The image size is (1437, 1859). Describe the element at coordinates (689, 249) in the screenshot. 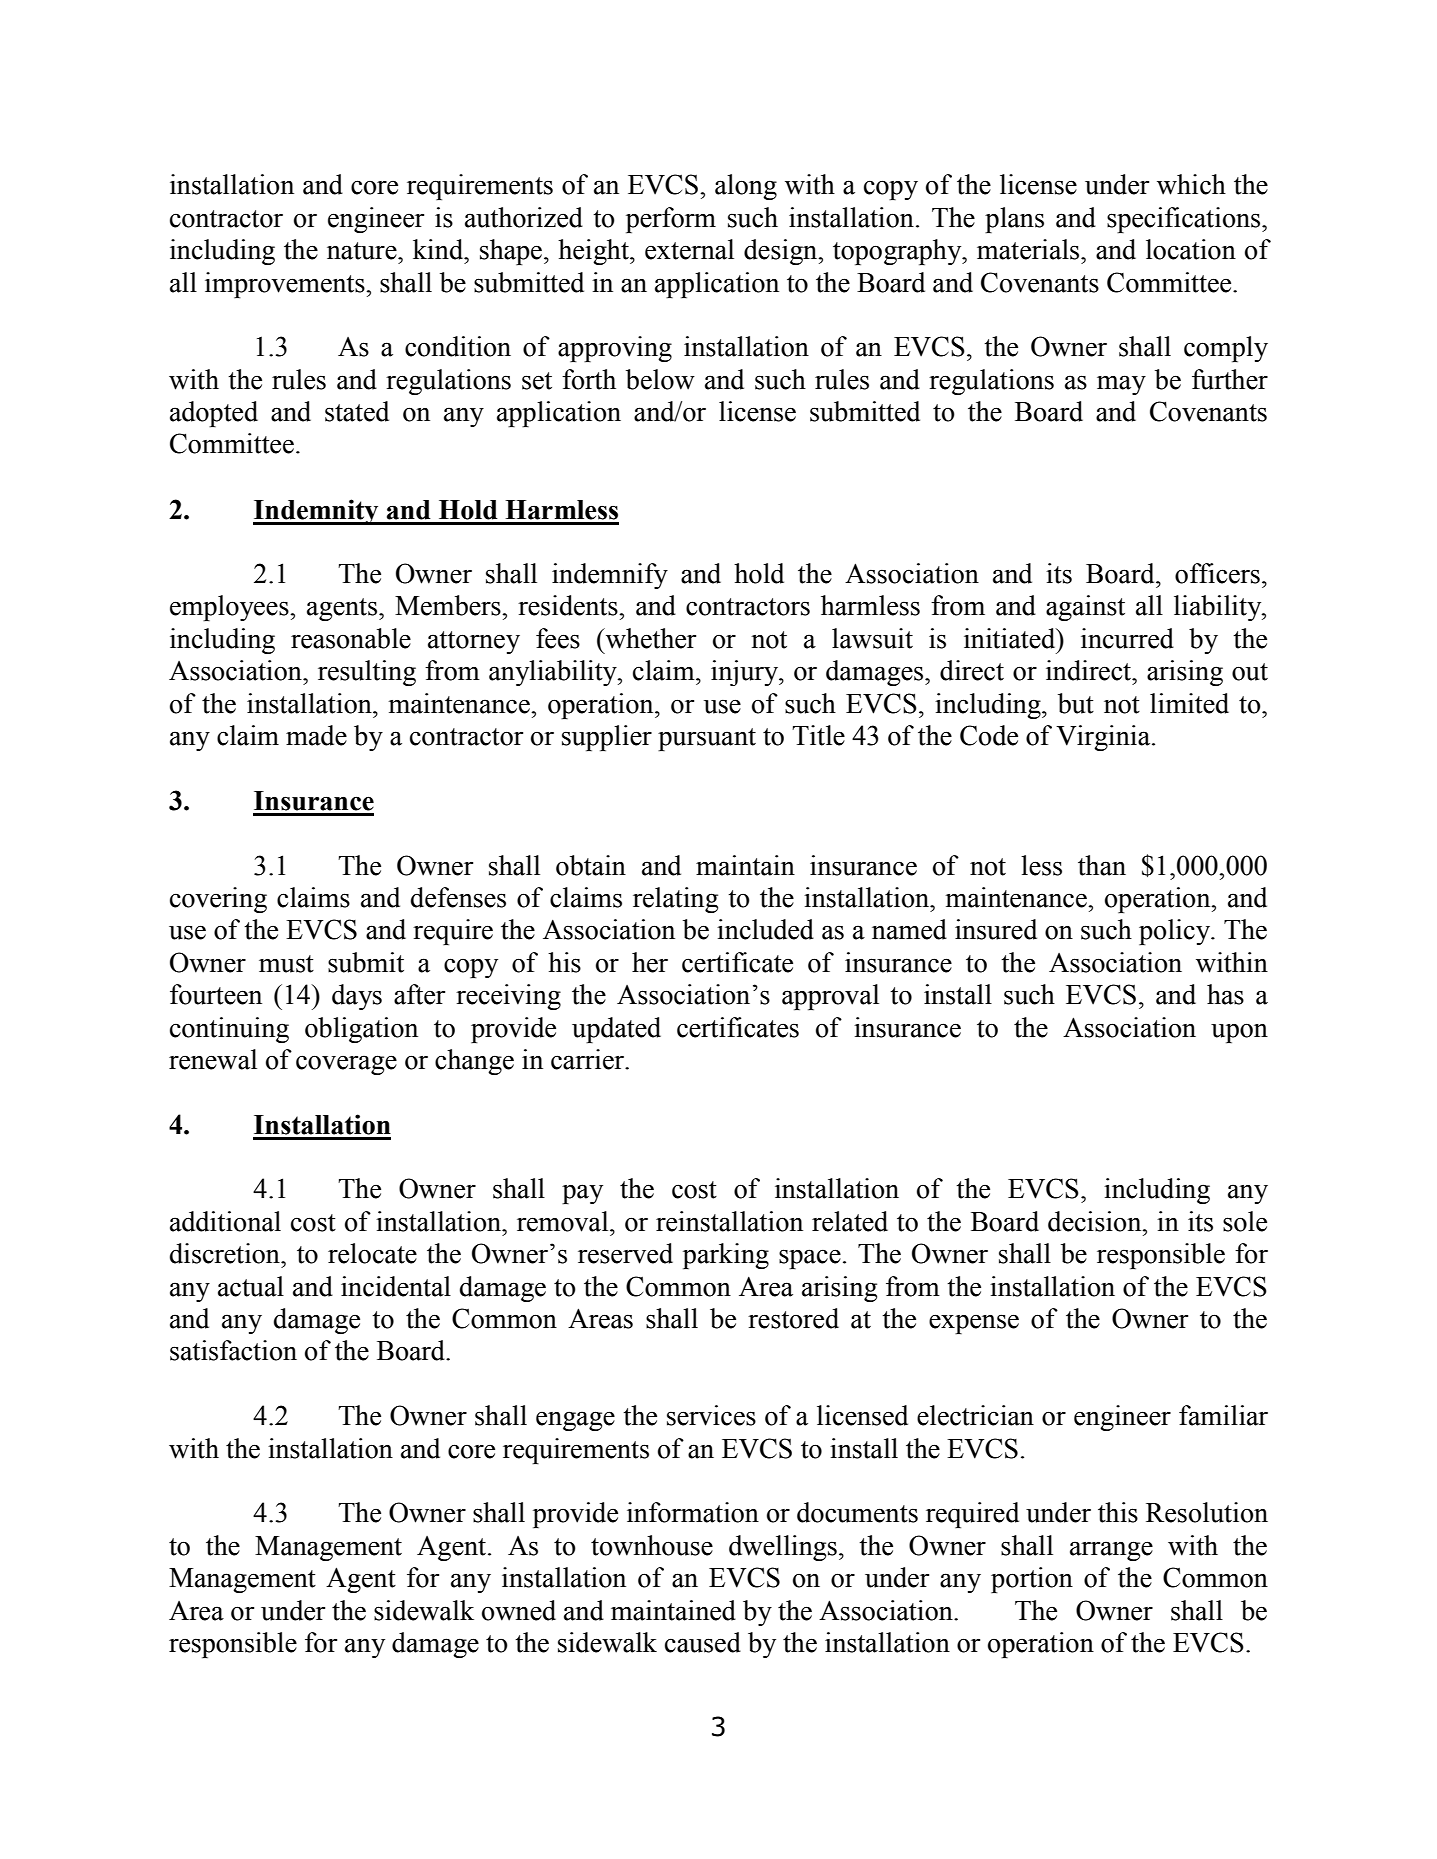

I see `external` at that location.
